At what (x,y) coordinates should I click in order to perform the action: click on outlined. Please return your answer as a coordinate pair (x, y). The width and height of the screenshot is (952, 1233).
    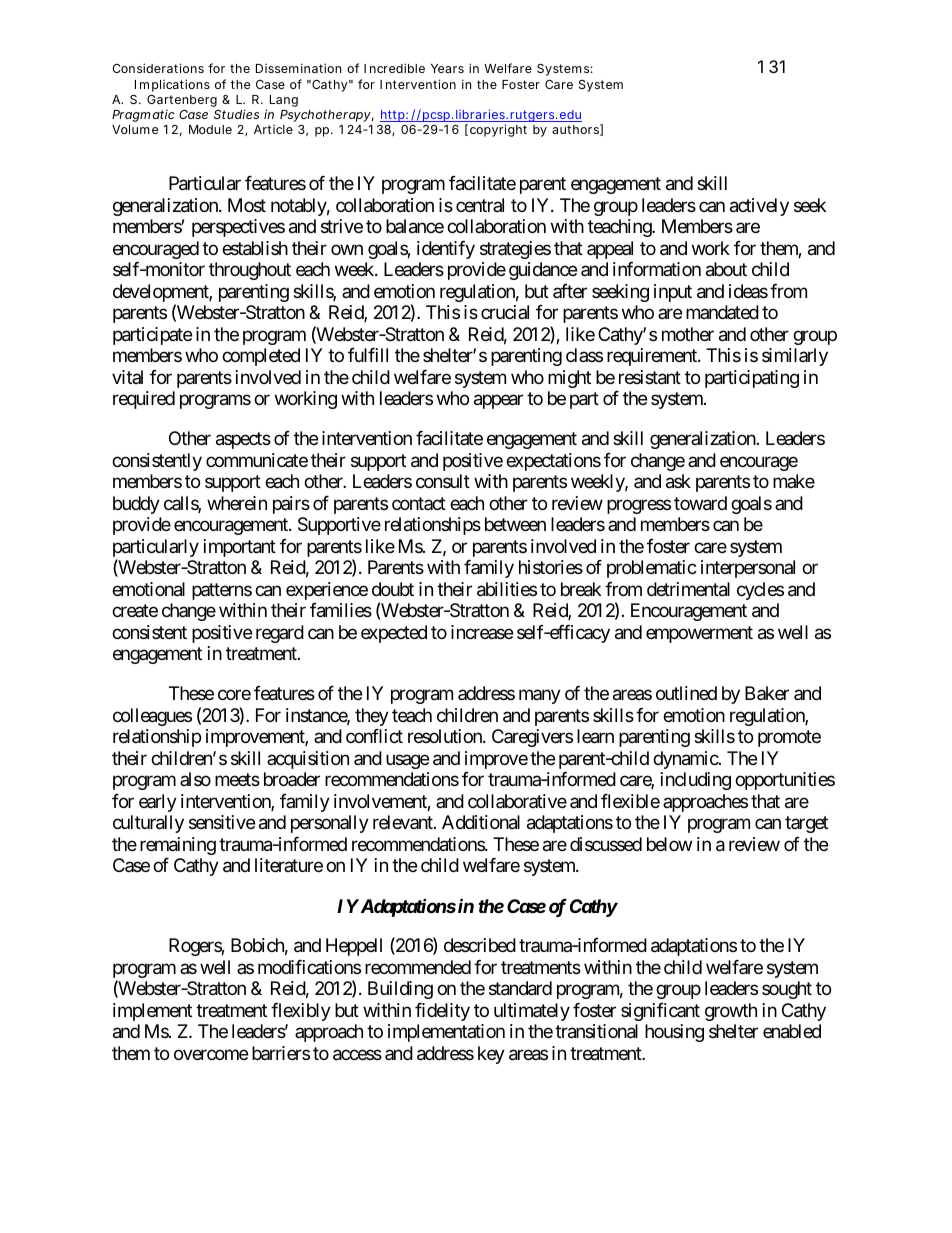
    Looking at the image, I should click on (686, 693).
